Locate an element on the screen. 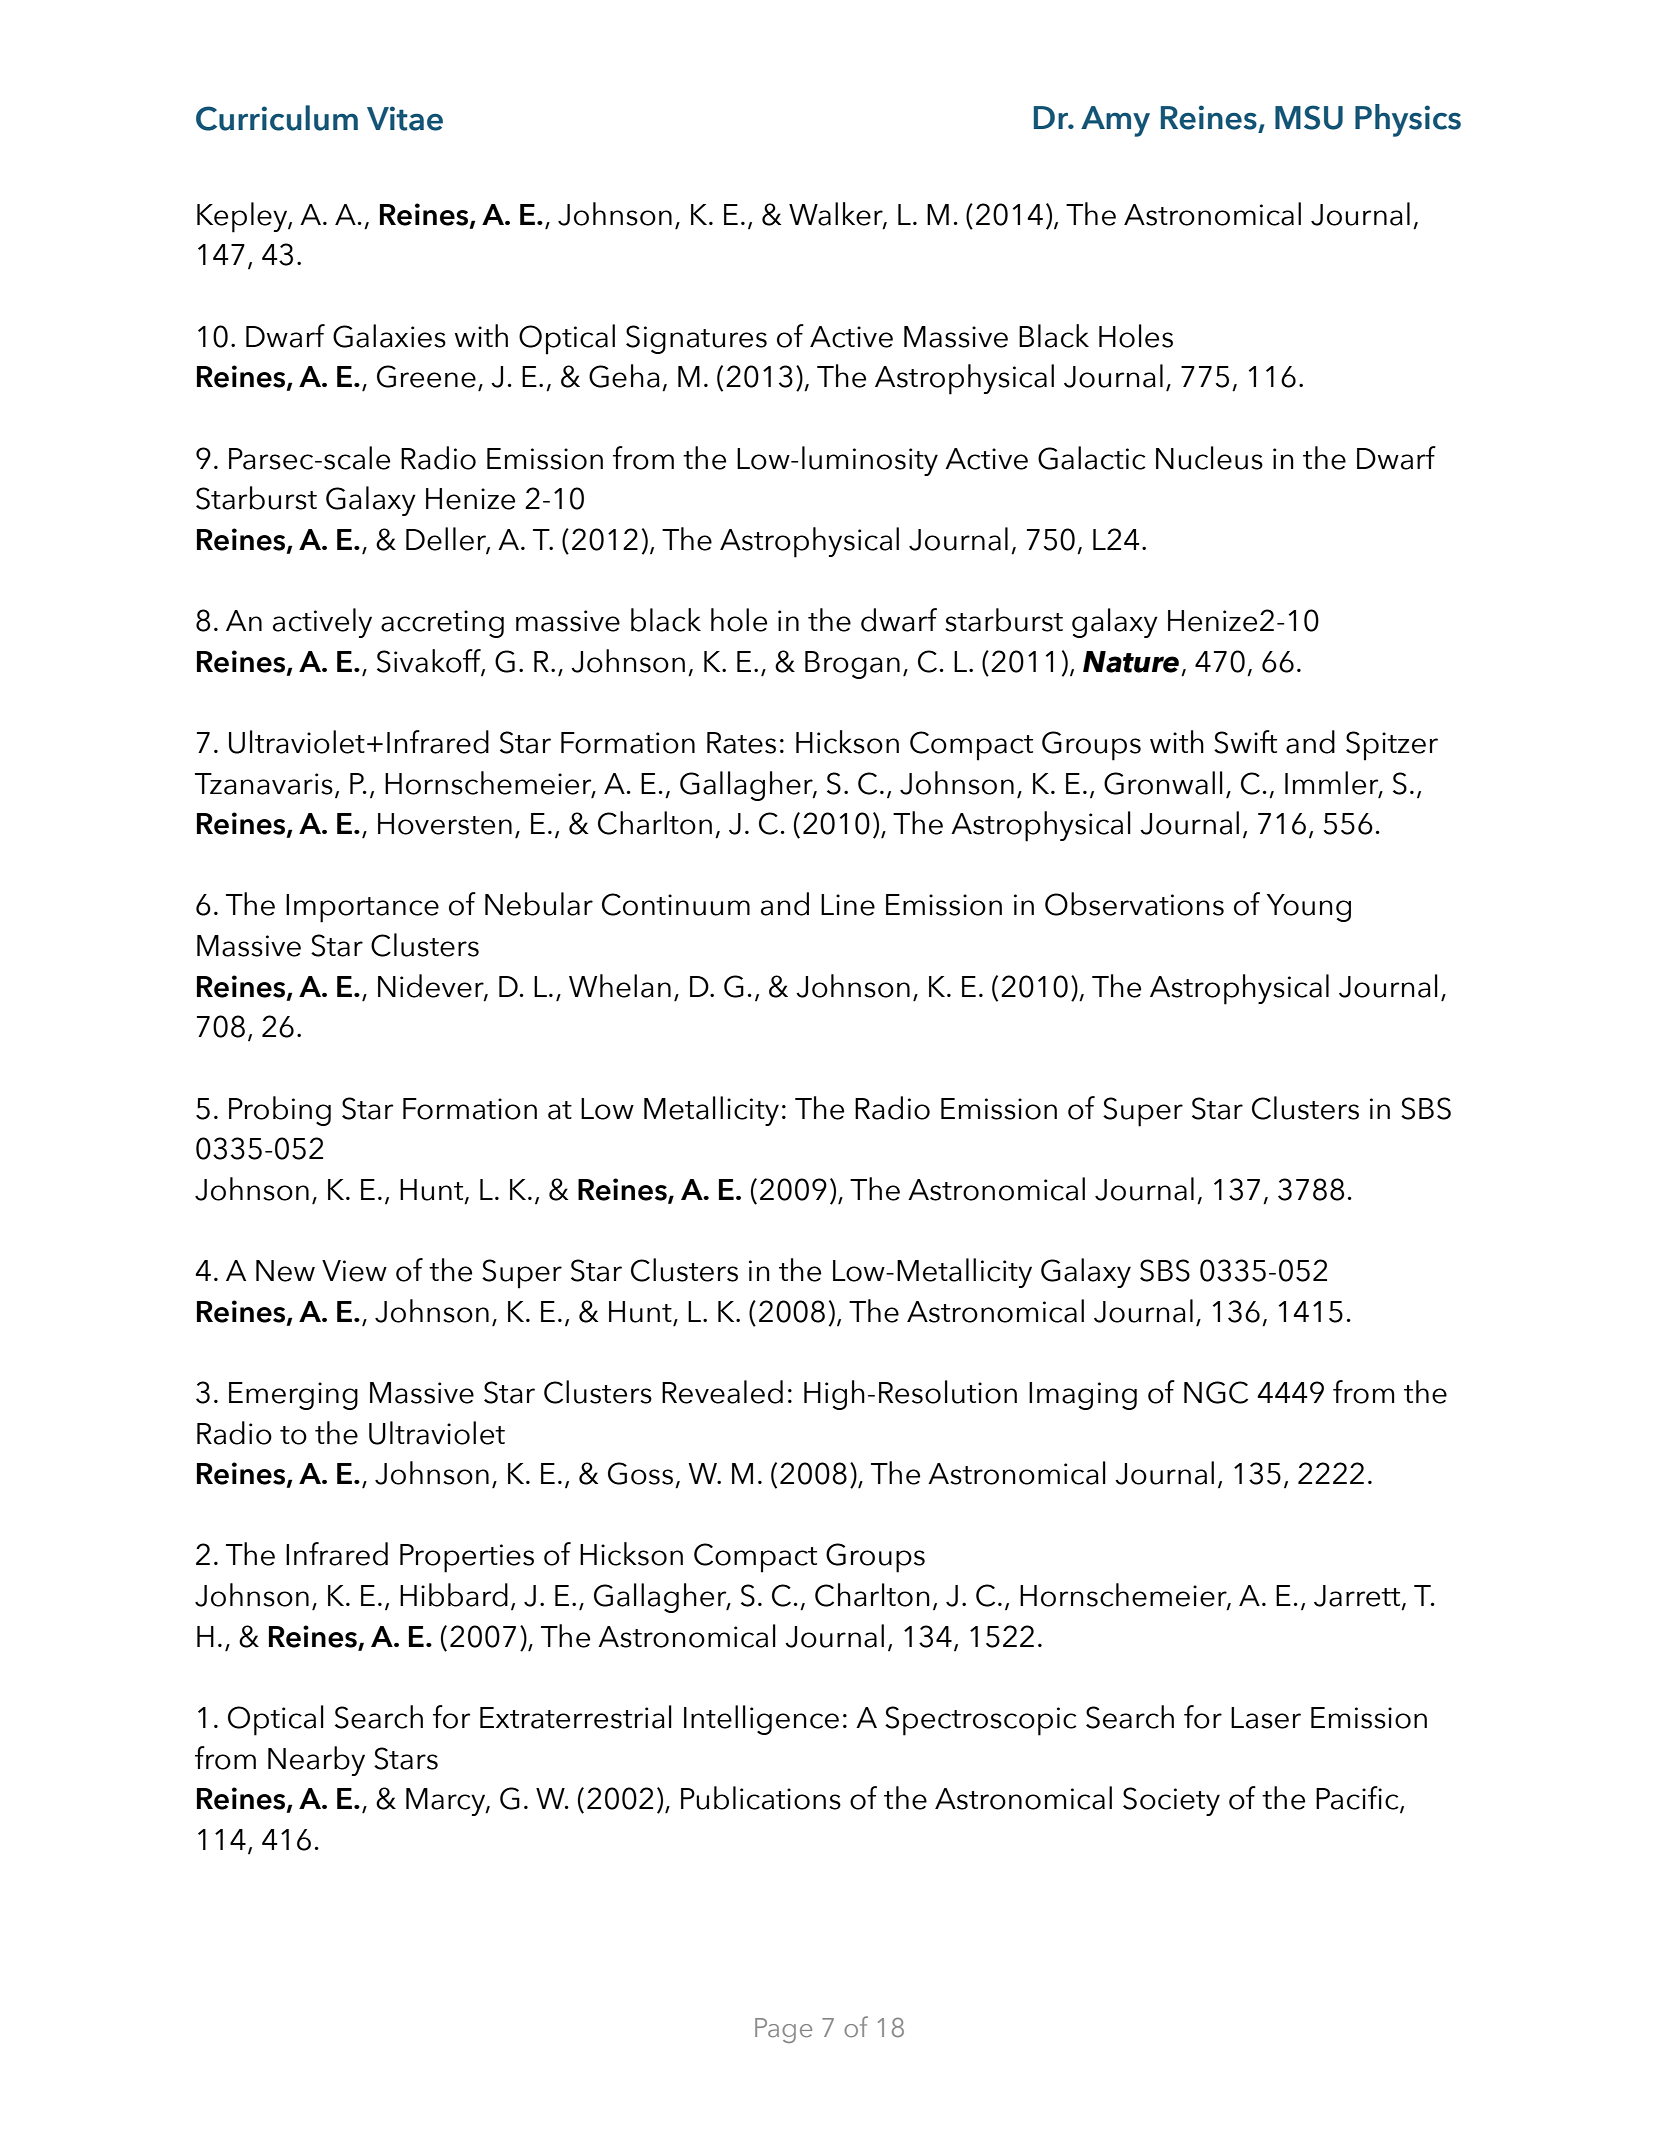 The height and width of the screenshot is (2145, 1657). Nucleus is located at coordinates (1209, 458).
